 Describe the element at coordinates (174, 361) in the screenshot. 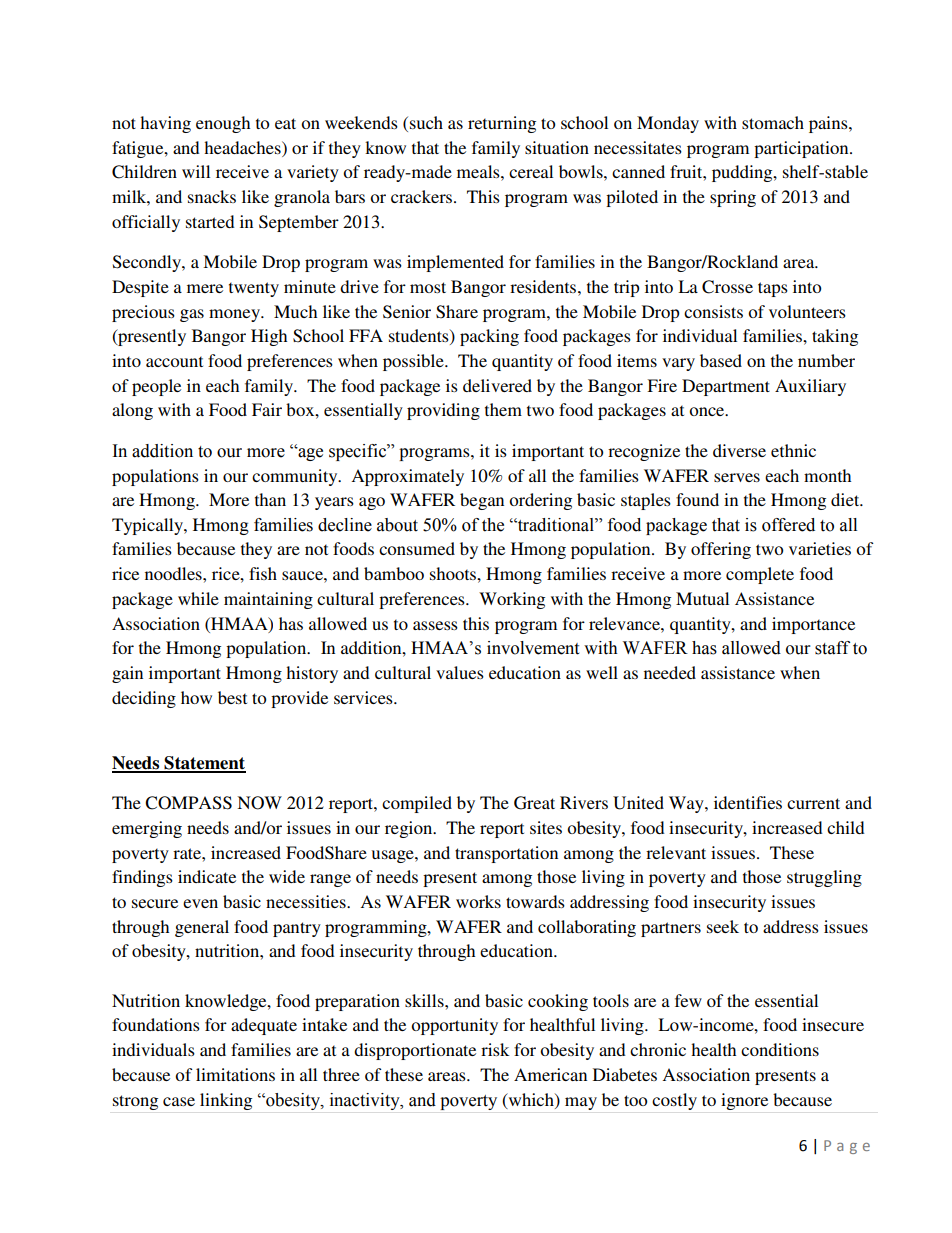

I see `account` at that location.
